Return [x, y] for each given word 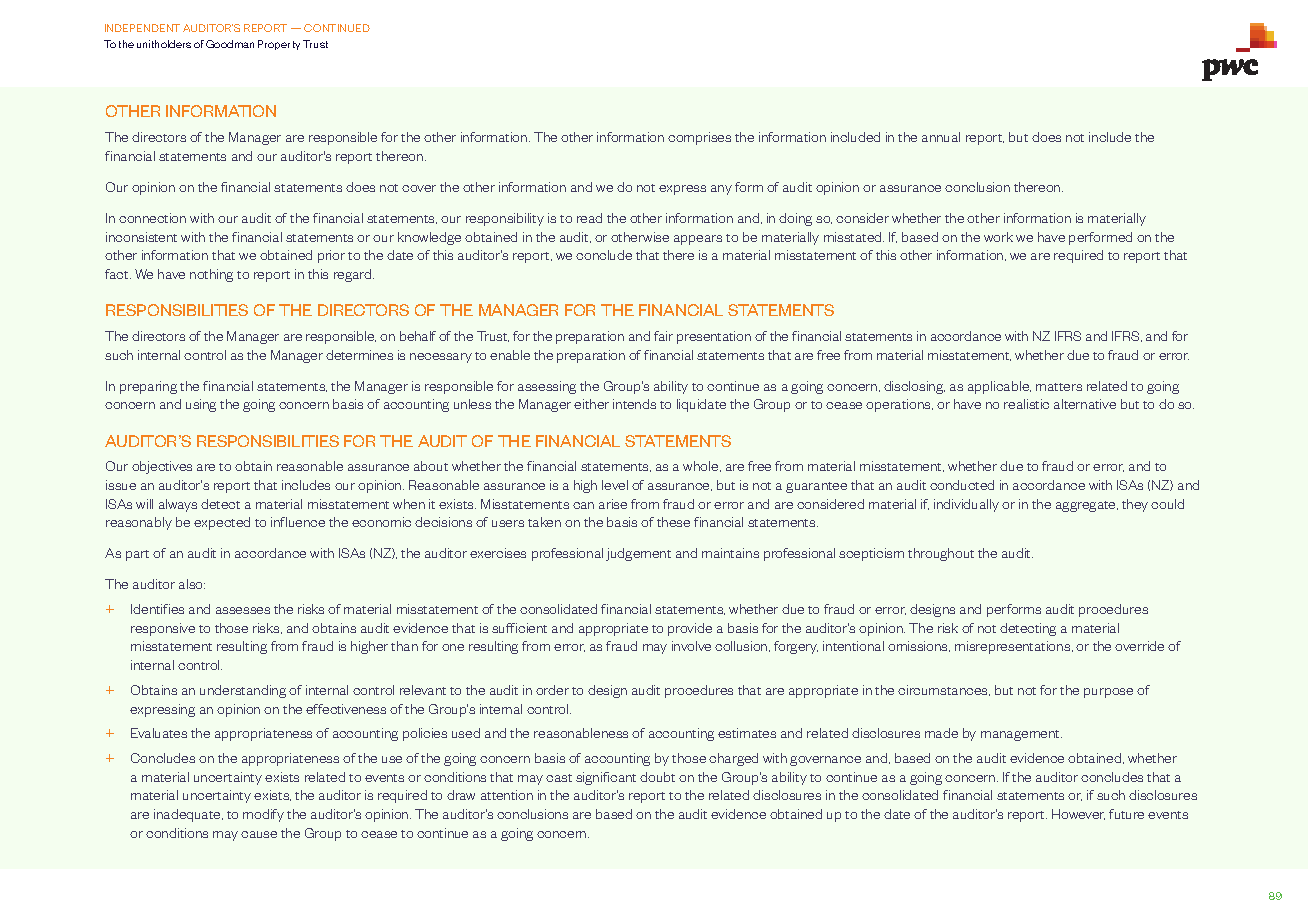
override [1139, 646]
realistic [1026, 404]
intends [634, 404]
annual [941, 137]
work [998, 237]
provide [690, 629]
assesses [243, 610]
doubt [657, 777]
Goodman [230, 44]
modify [263, 815]
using [201, 405]
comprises [699, 138]
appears [698, 240]
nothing [211, 275]
